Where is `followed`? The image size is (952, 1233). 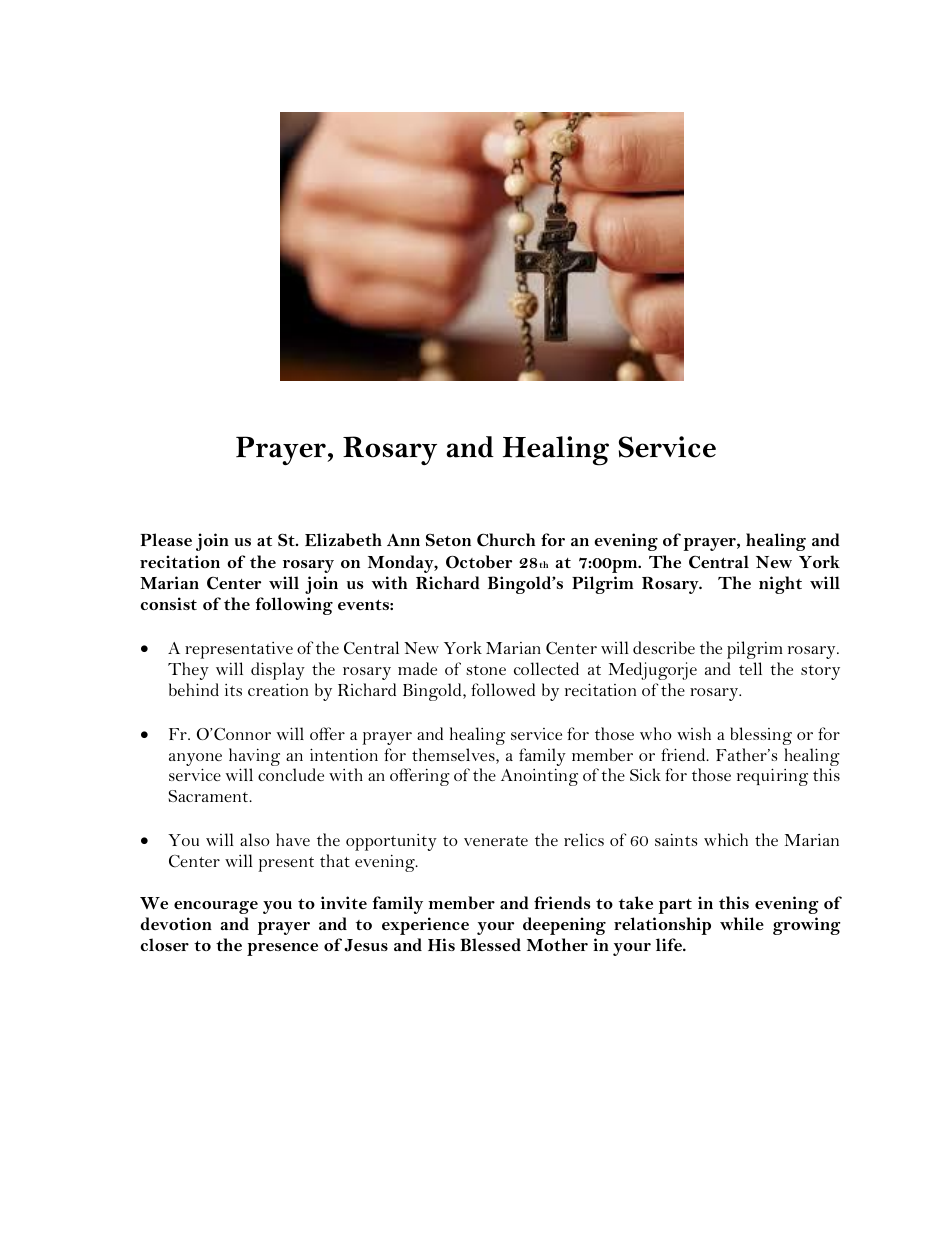
followed is located at coordinates (503, 689).
